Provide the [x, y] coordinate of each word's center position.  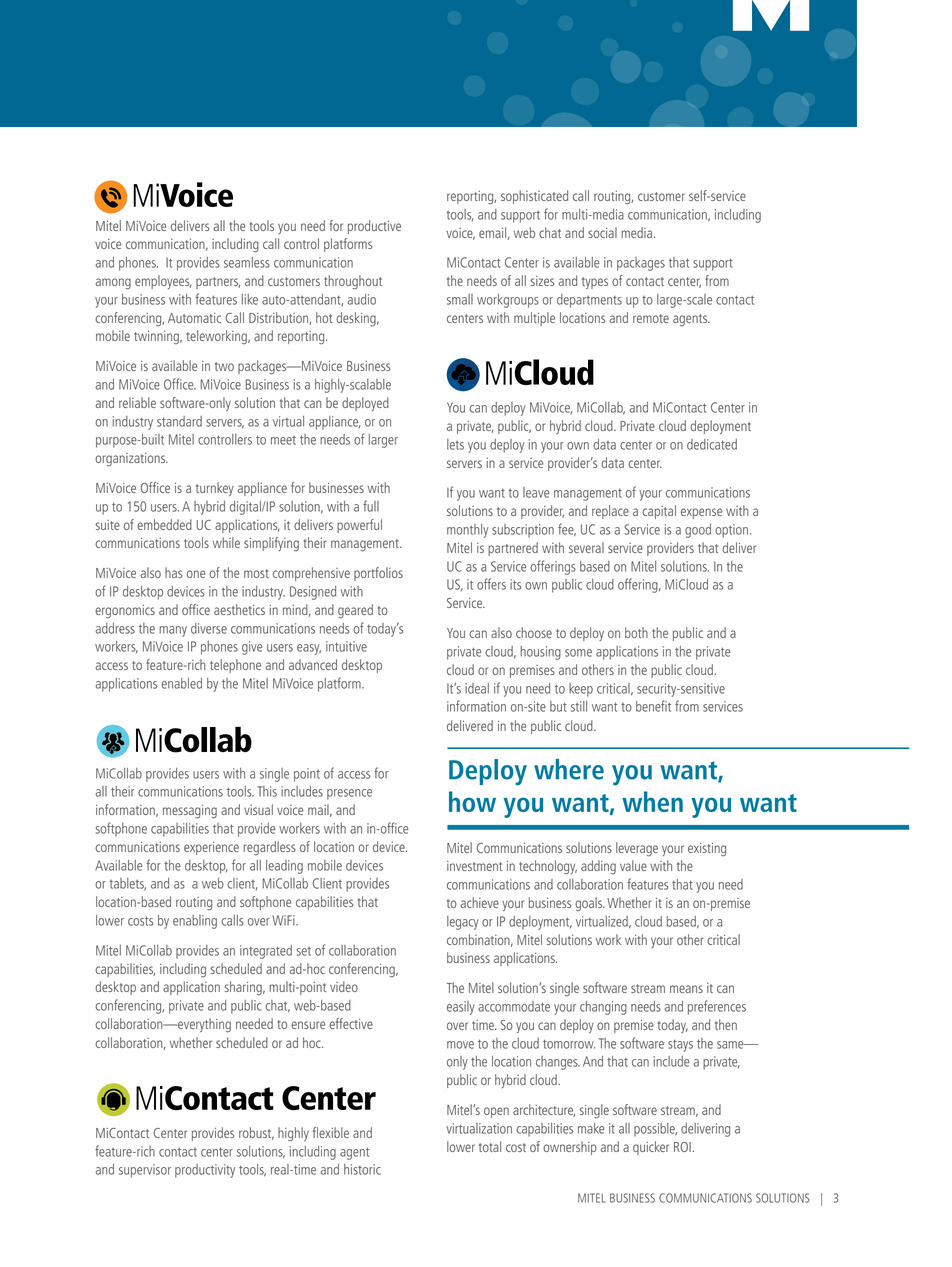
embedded [164, 524]
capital [659, 512]
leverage [637, 849]
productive [374, 227]
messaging [190, 812]
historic [362, 1169]
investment [474, 866]
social [602, 232]
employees [163, 282]
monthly [467, 531]
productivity [205, 1171]
